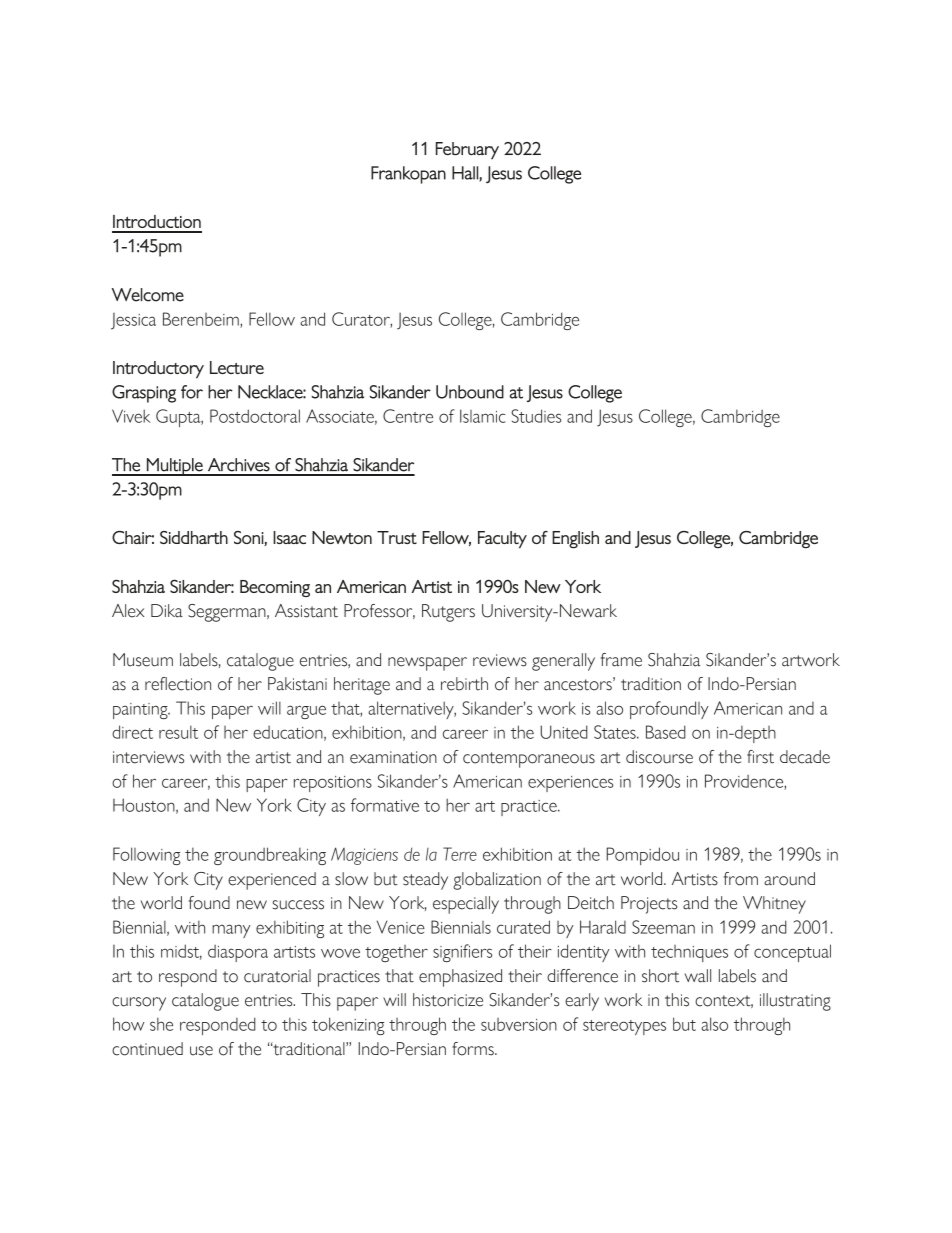  What do you see at coordinates (466, 174) in the screenshot?
I see `Hall` at bounding box center [466, 174].
